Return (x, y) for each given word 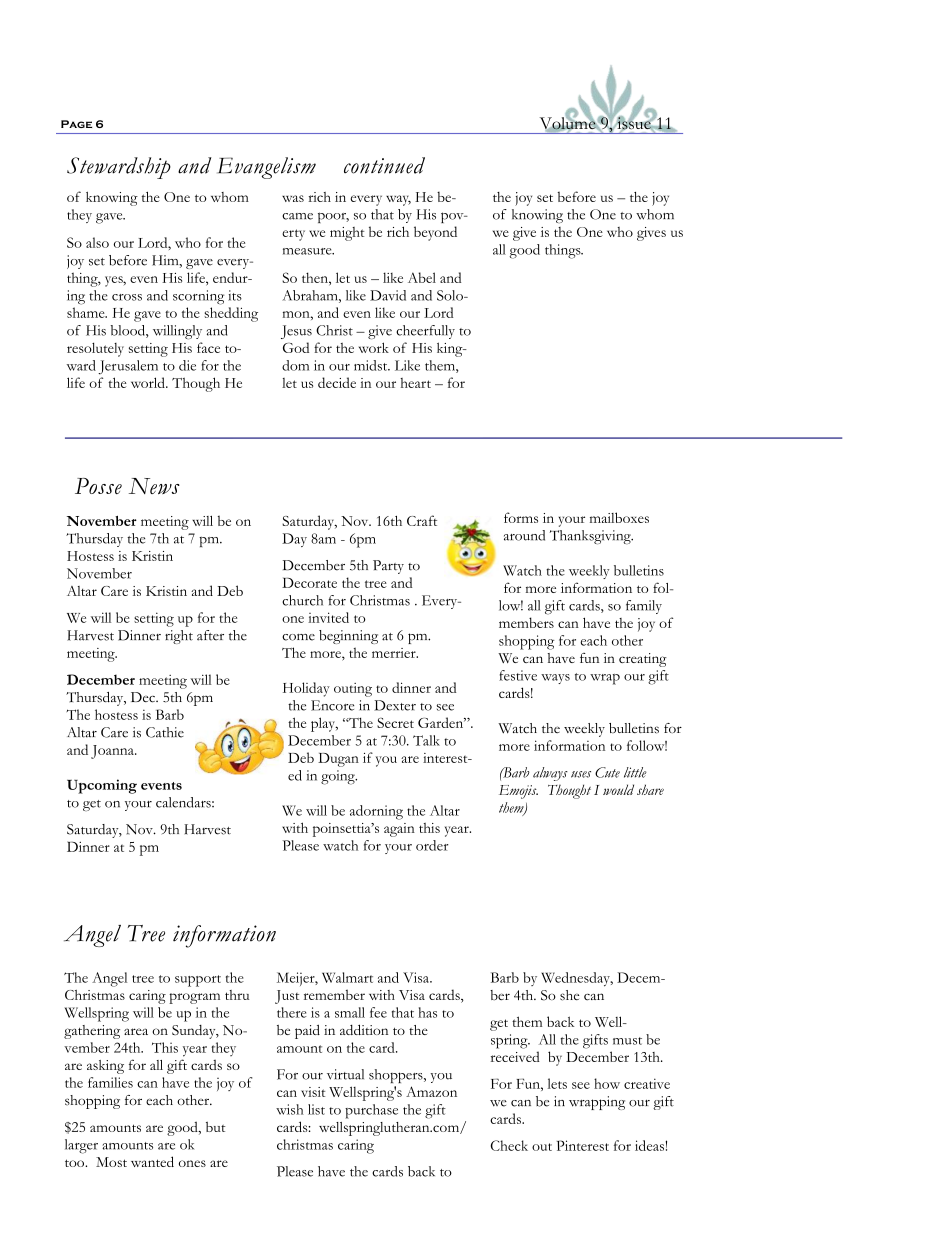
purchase (371, 1111)
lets (557, 1083)
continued (384, 165)
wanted (152, 1161)
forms (521, 517)
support (198, 981)
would (618, 789)
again (399, 830)
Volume (568, 123)
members (526, 622)
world (149, 382)
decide (337, 382)
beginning (348, 637)
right (179, 637)
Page (76, 124)
